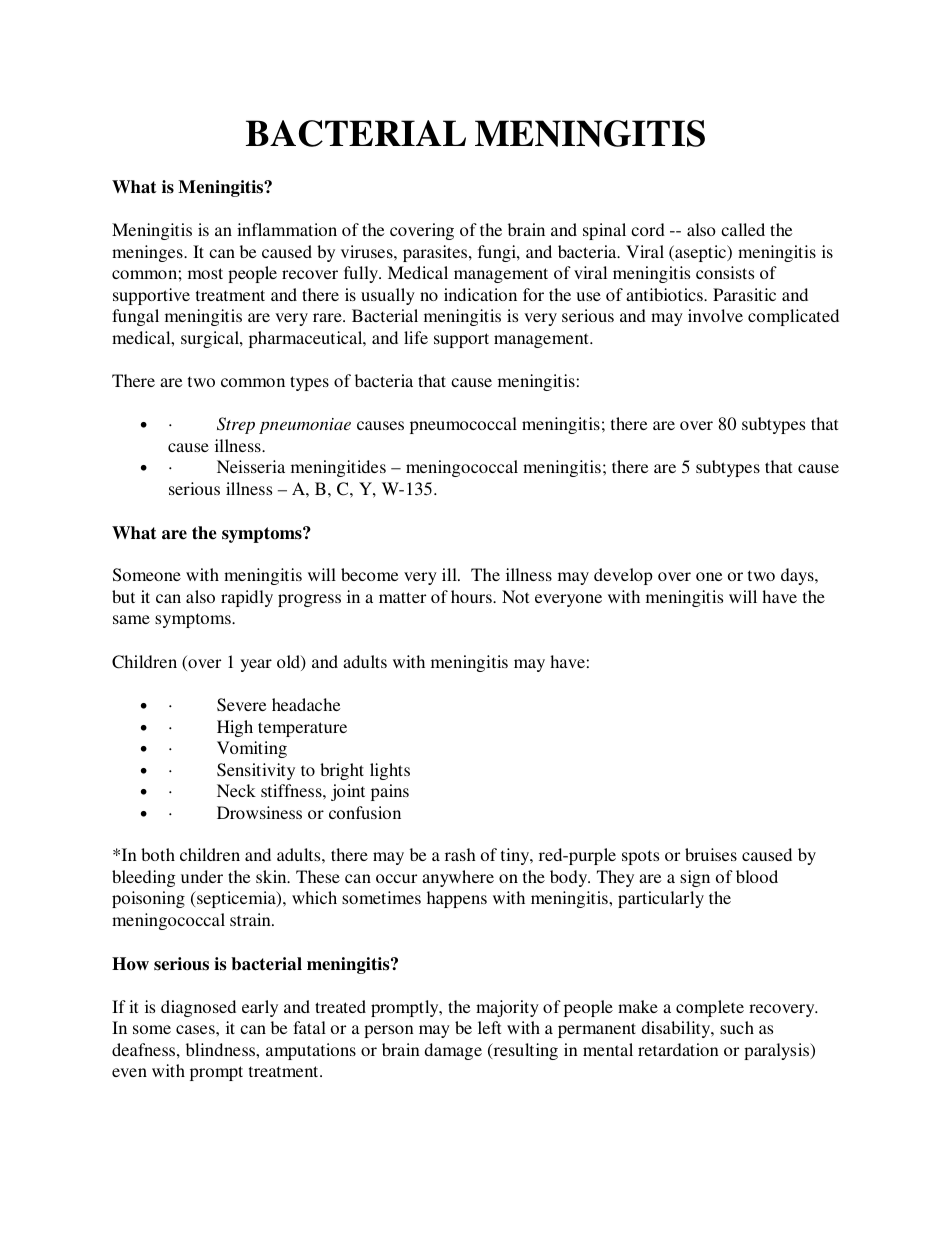 This page has height=1233, width=952. What do you see at coordinates (737, 1027) in the page?
I see `such` at bounding box center [737, 1027].
